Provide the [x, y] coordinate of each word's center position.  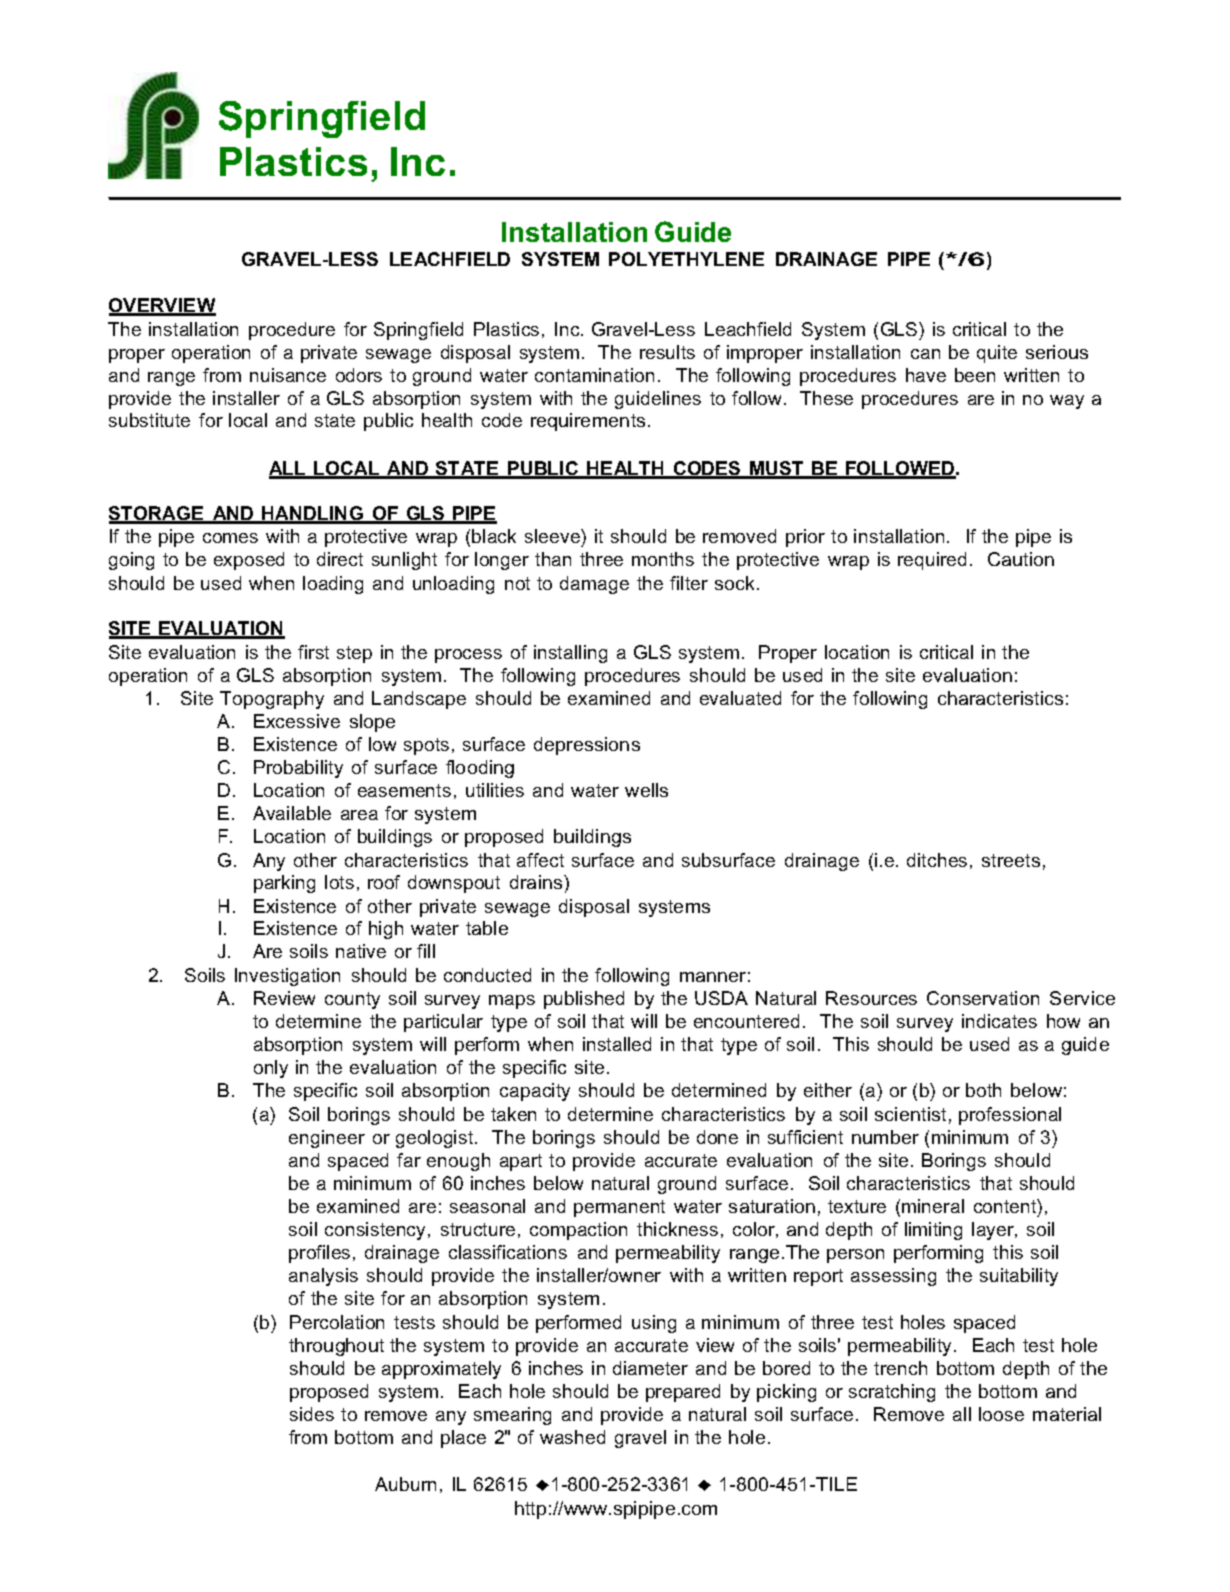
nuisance [288, 375]
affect [540, 860]
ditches [937, 860]
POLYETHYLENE [686, 259]
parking [284, 884]
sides [312, 1414]
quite [997, 354]
